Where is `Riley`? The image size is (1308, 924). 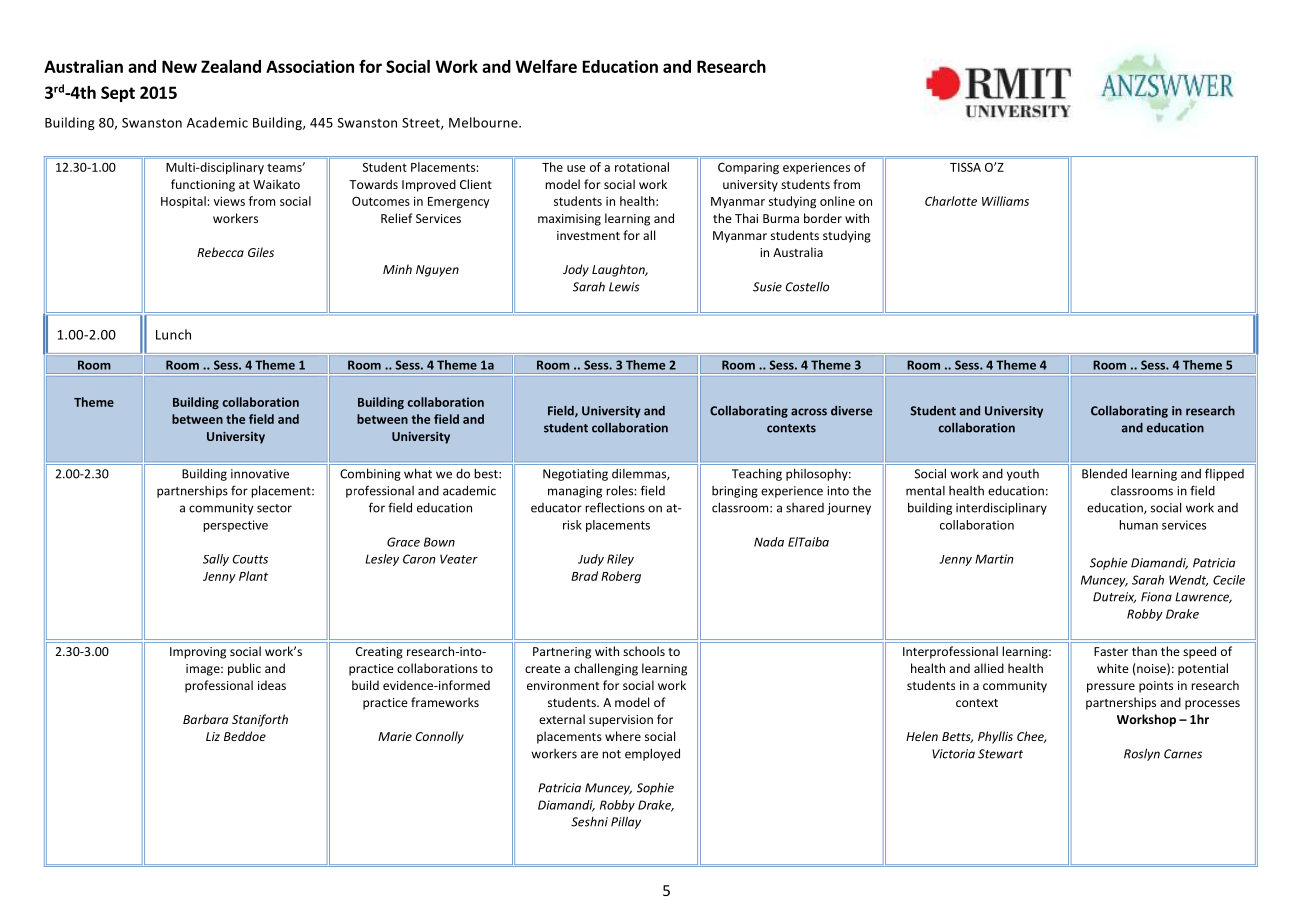
Riley is located at coordinates (620, 560).
